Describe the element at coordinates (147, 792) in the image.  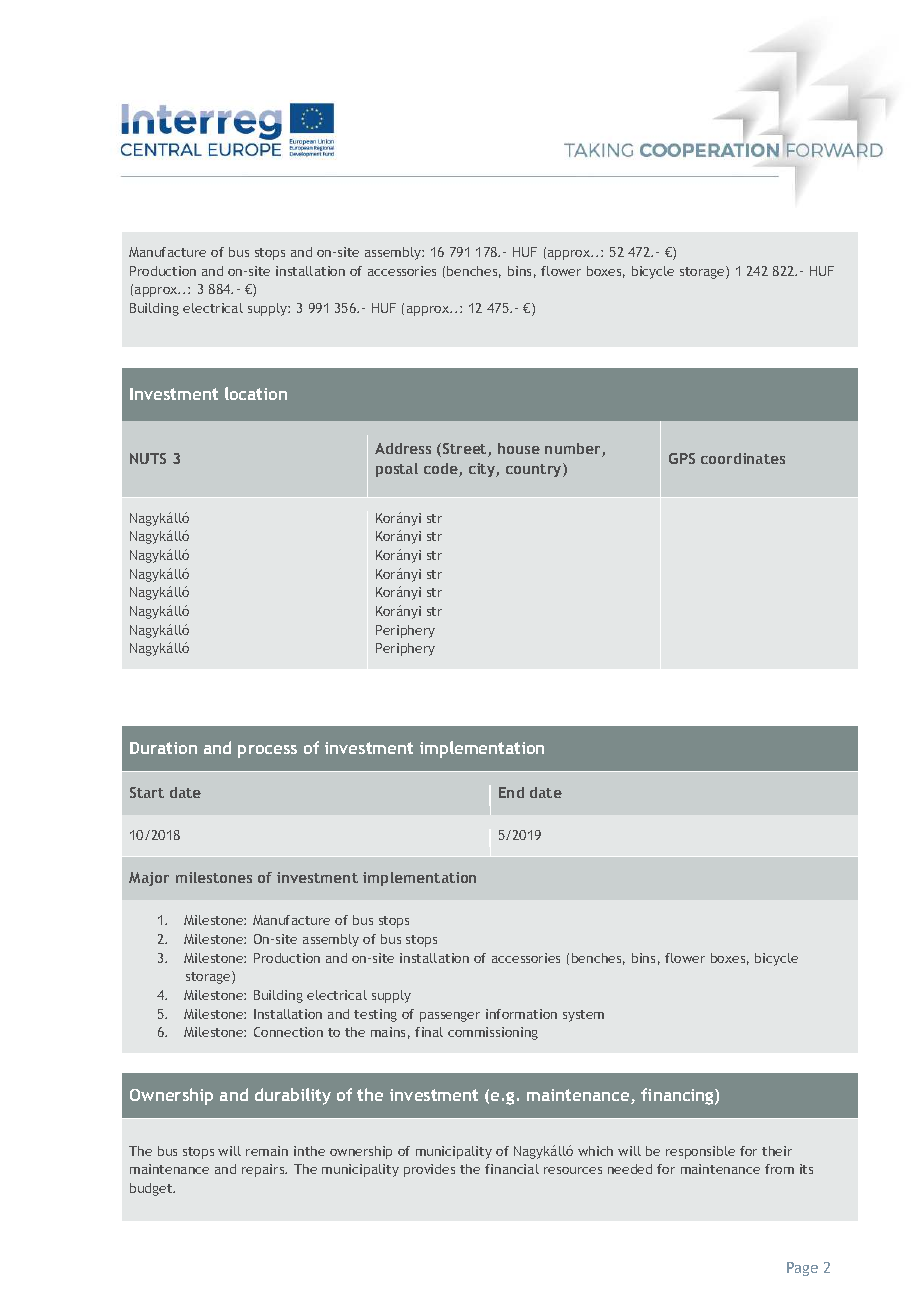
I see `Start` at that location.
